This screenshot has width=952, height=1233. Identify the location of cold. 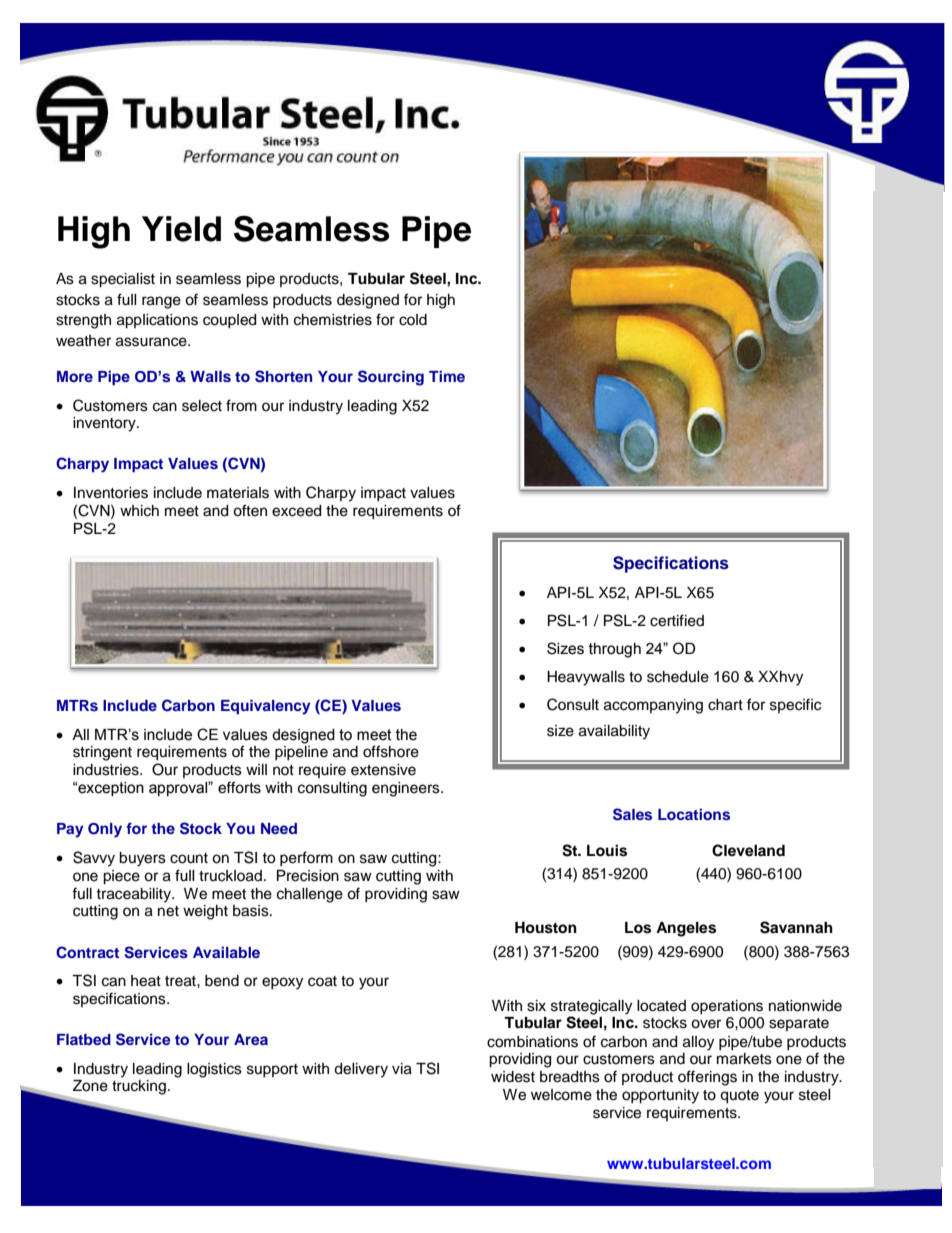
(413, 320).
